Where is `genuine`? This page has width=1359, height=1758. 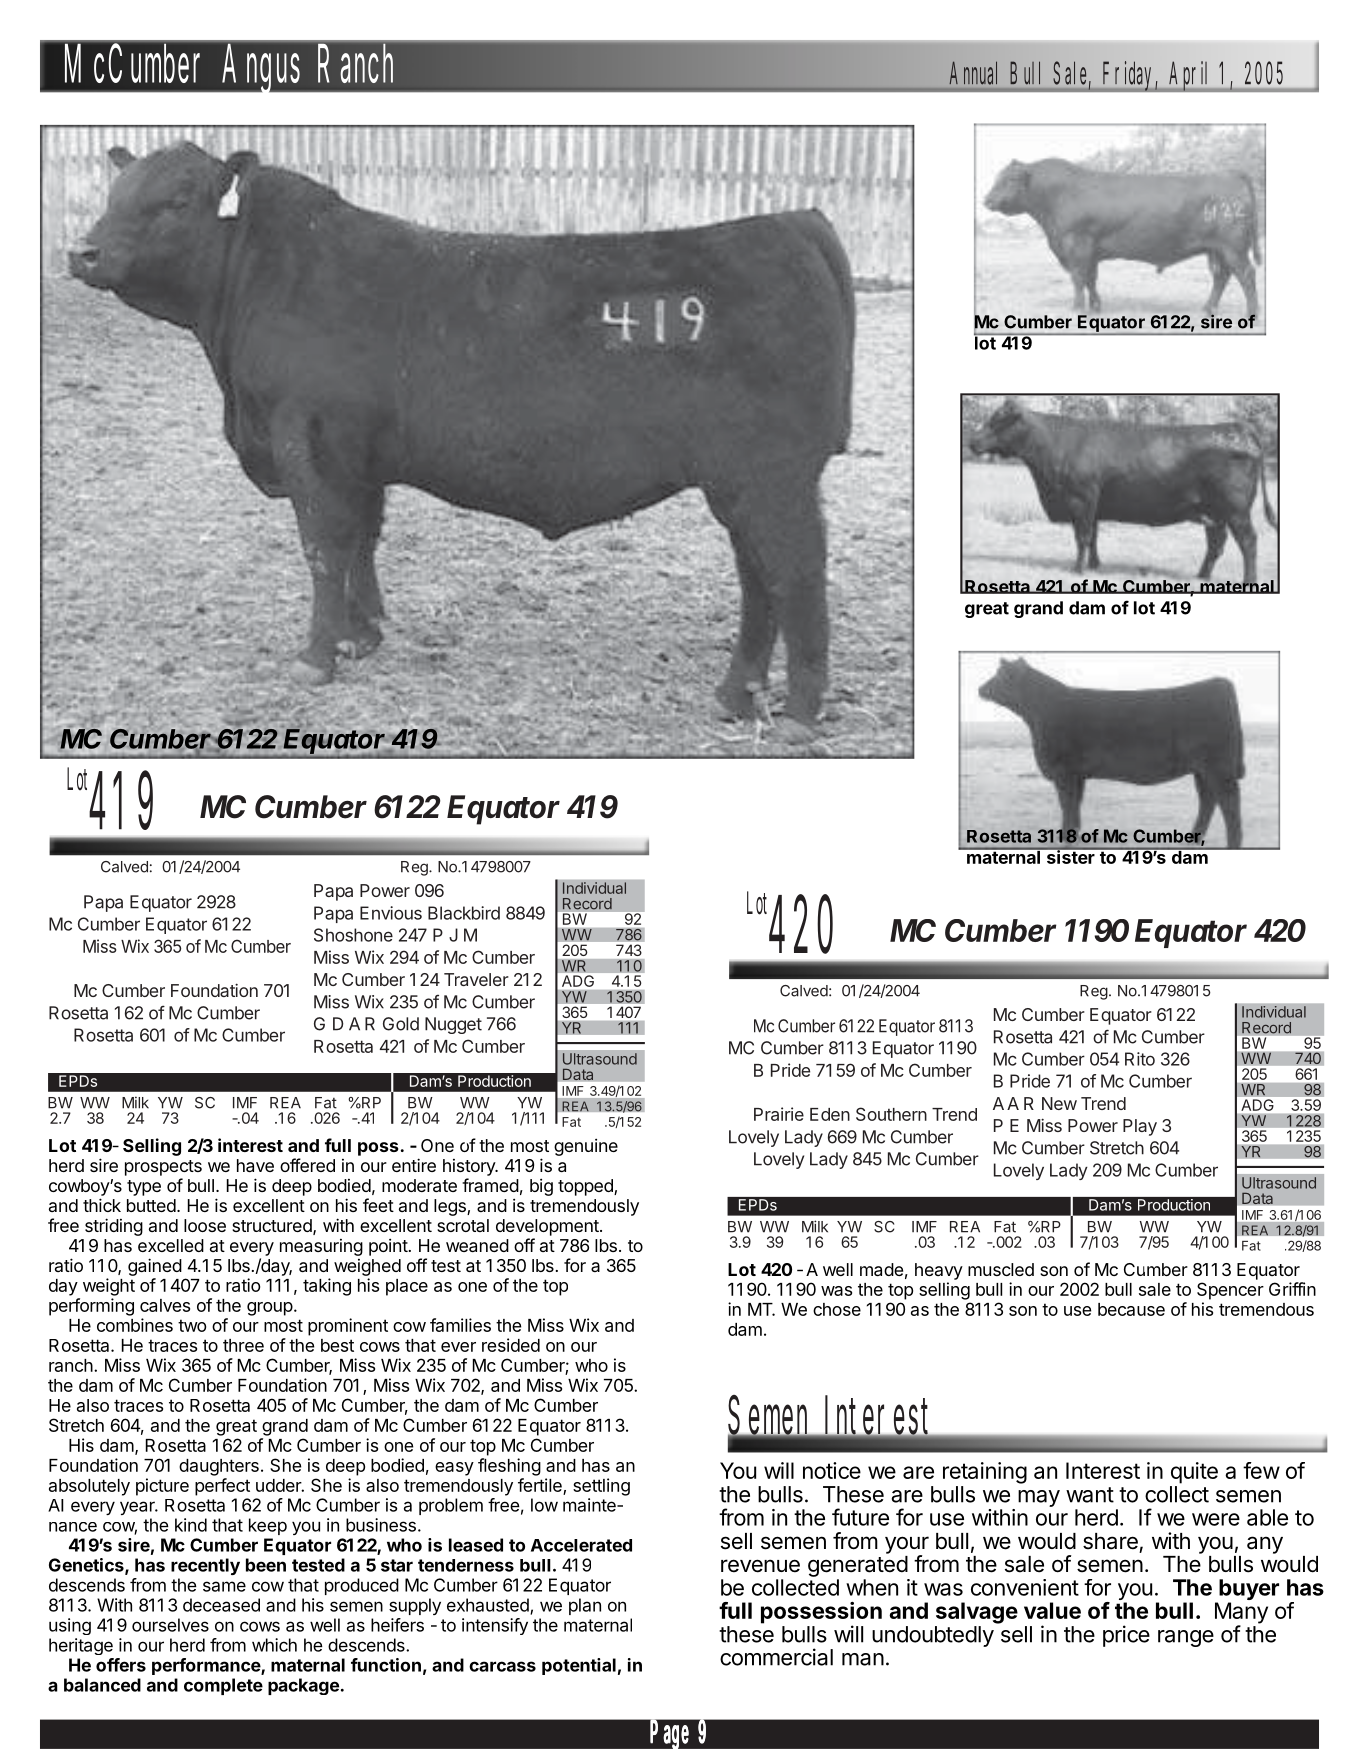
genuine is located at coordinates (586, 1147).
